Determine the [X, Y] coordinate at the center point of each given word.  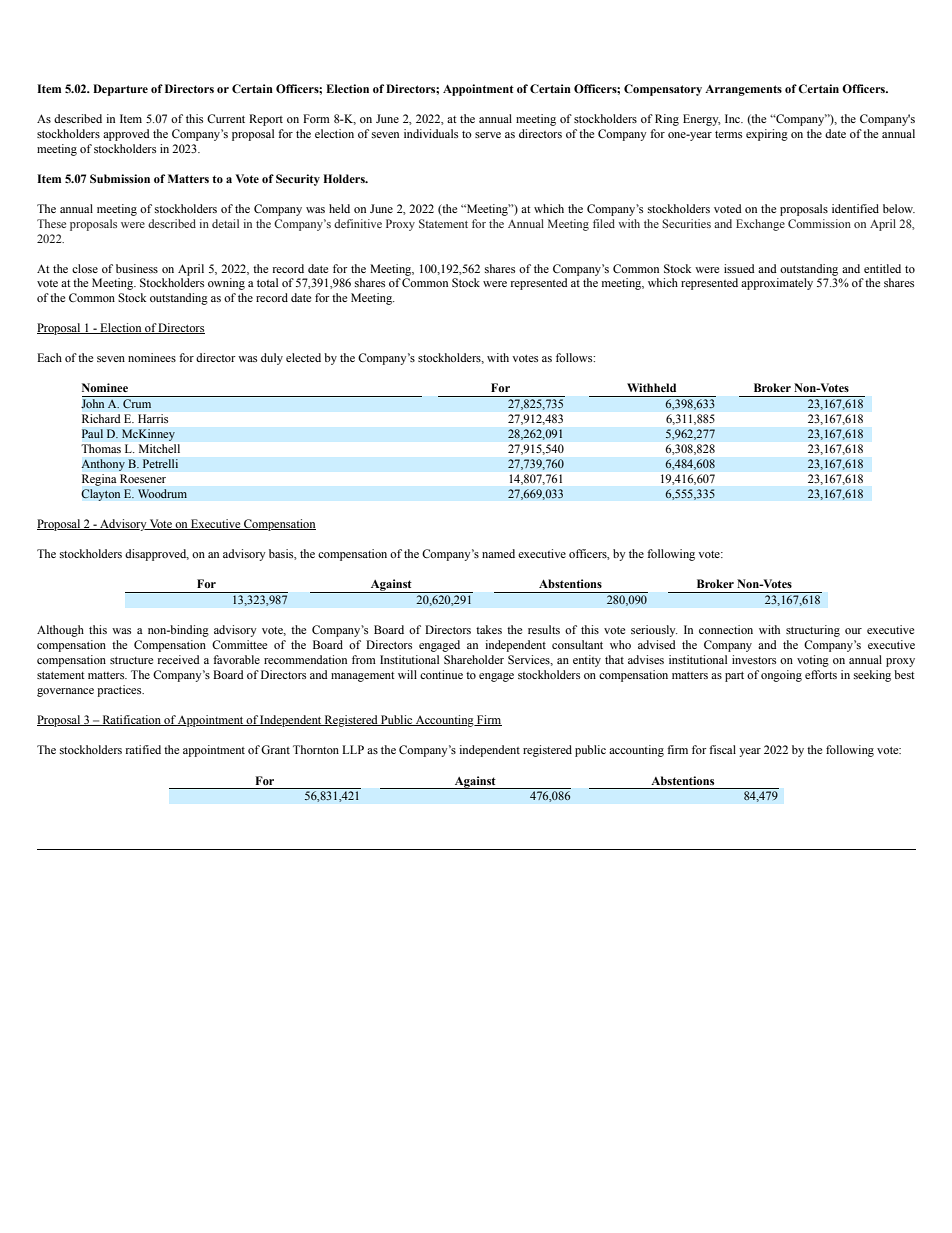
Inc [734, 118]
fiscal [722, 749]
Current [226, 118]
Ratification [131, 720]
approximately [777, 284]
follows [575, 357]
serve [488, 135]
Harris [153, 418]
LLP [353, 749]
